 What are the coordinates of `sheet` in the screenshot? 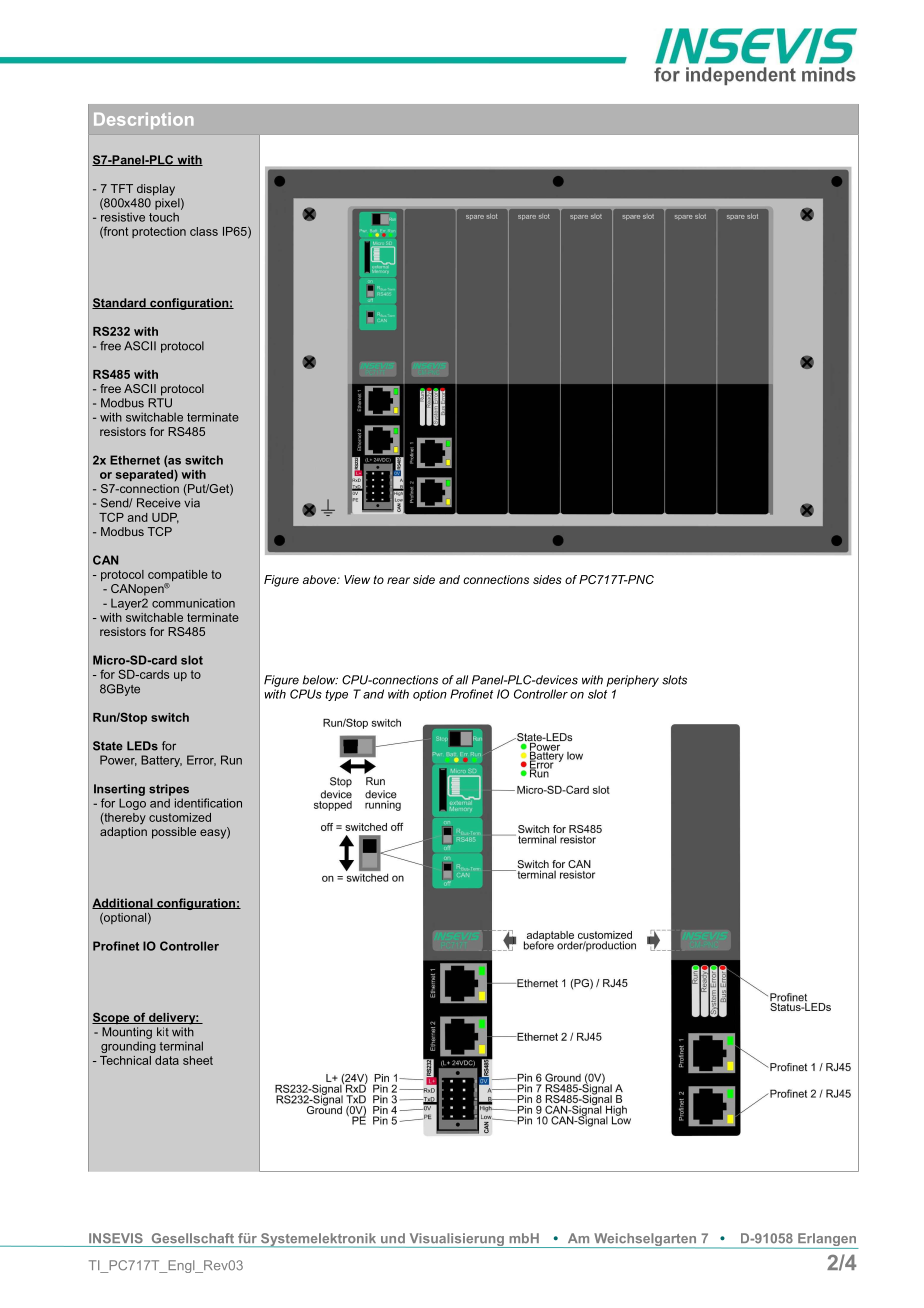 It's located at (198, 1060).
